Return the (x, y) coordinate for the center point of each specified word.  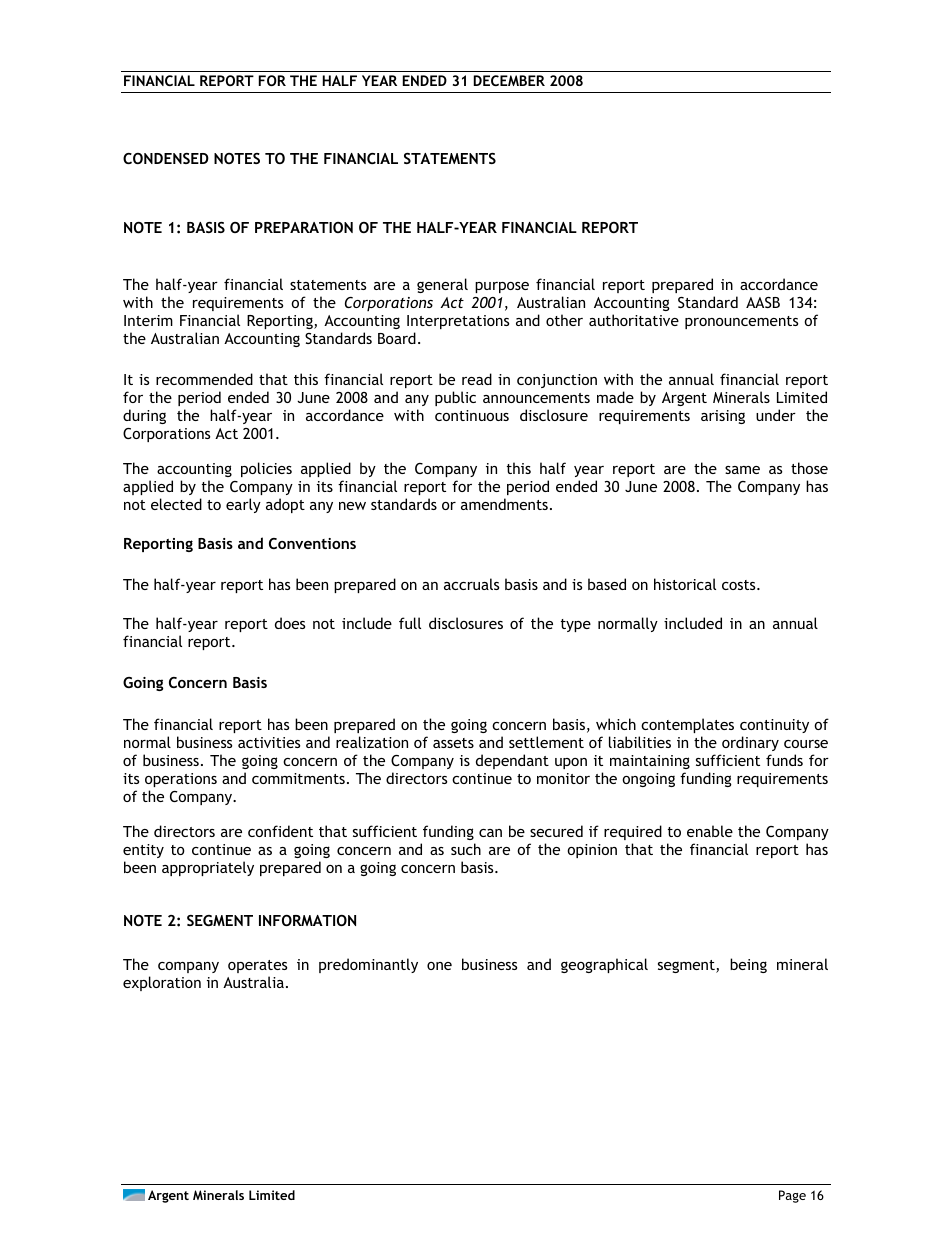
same (742, 470)
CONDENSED (166, 158)
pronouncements (741, 322)
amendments (504, 504)
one (439, 966)
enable (710, 831)
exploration (162, 983)
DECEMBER (509, 80)
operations (181, 780)
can (490, 833)
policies (266, 469)
